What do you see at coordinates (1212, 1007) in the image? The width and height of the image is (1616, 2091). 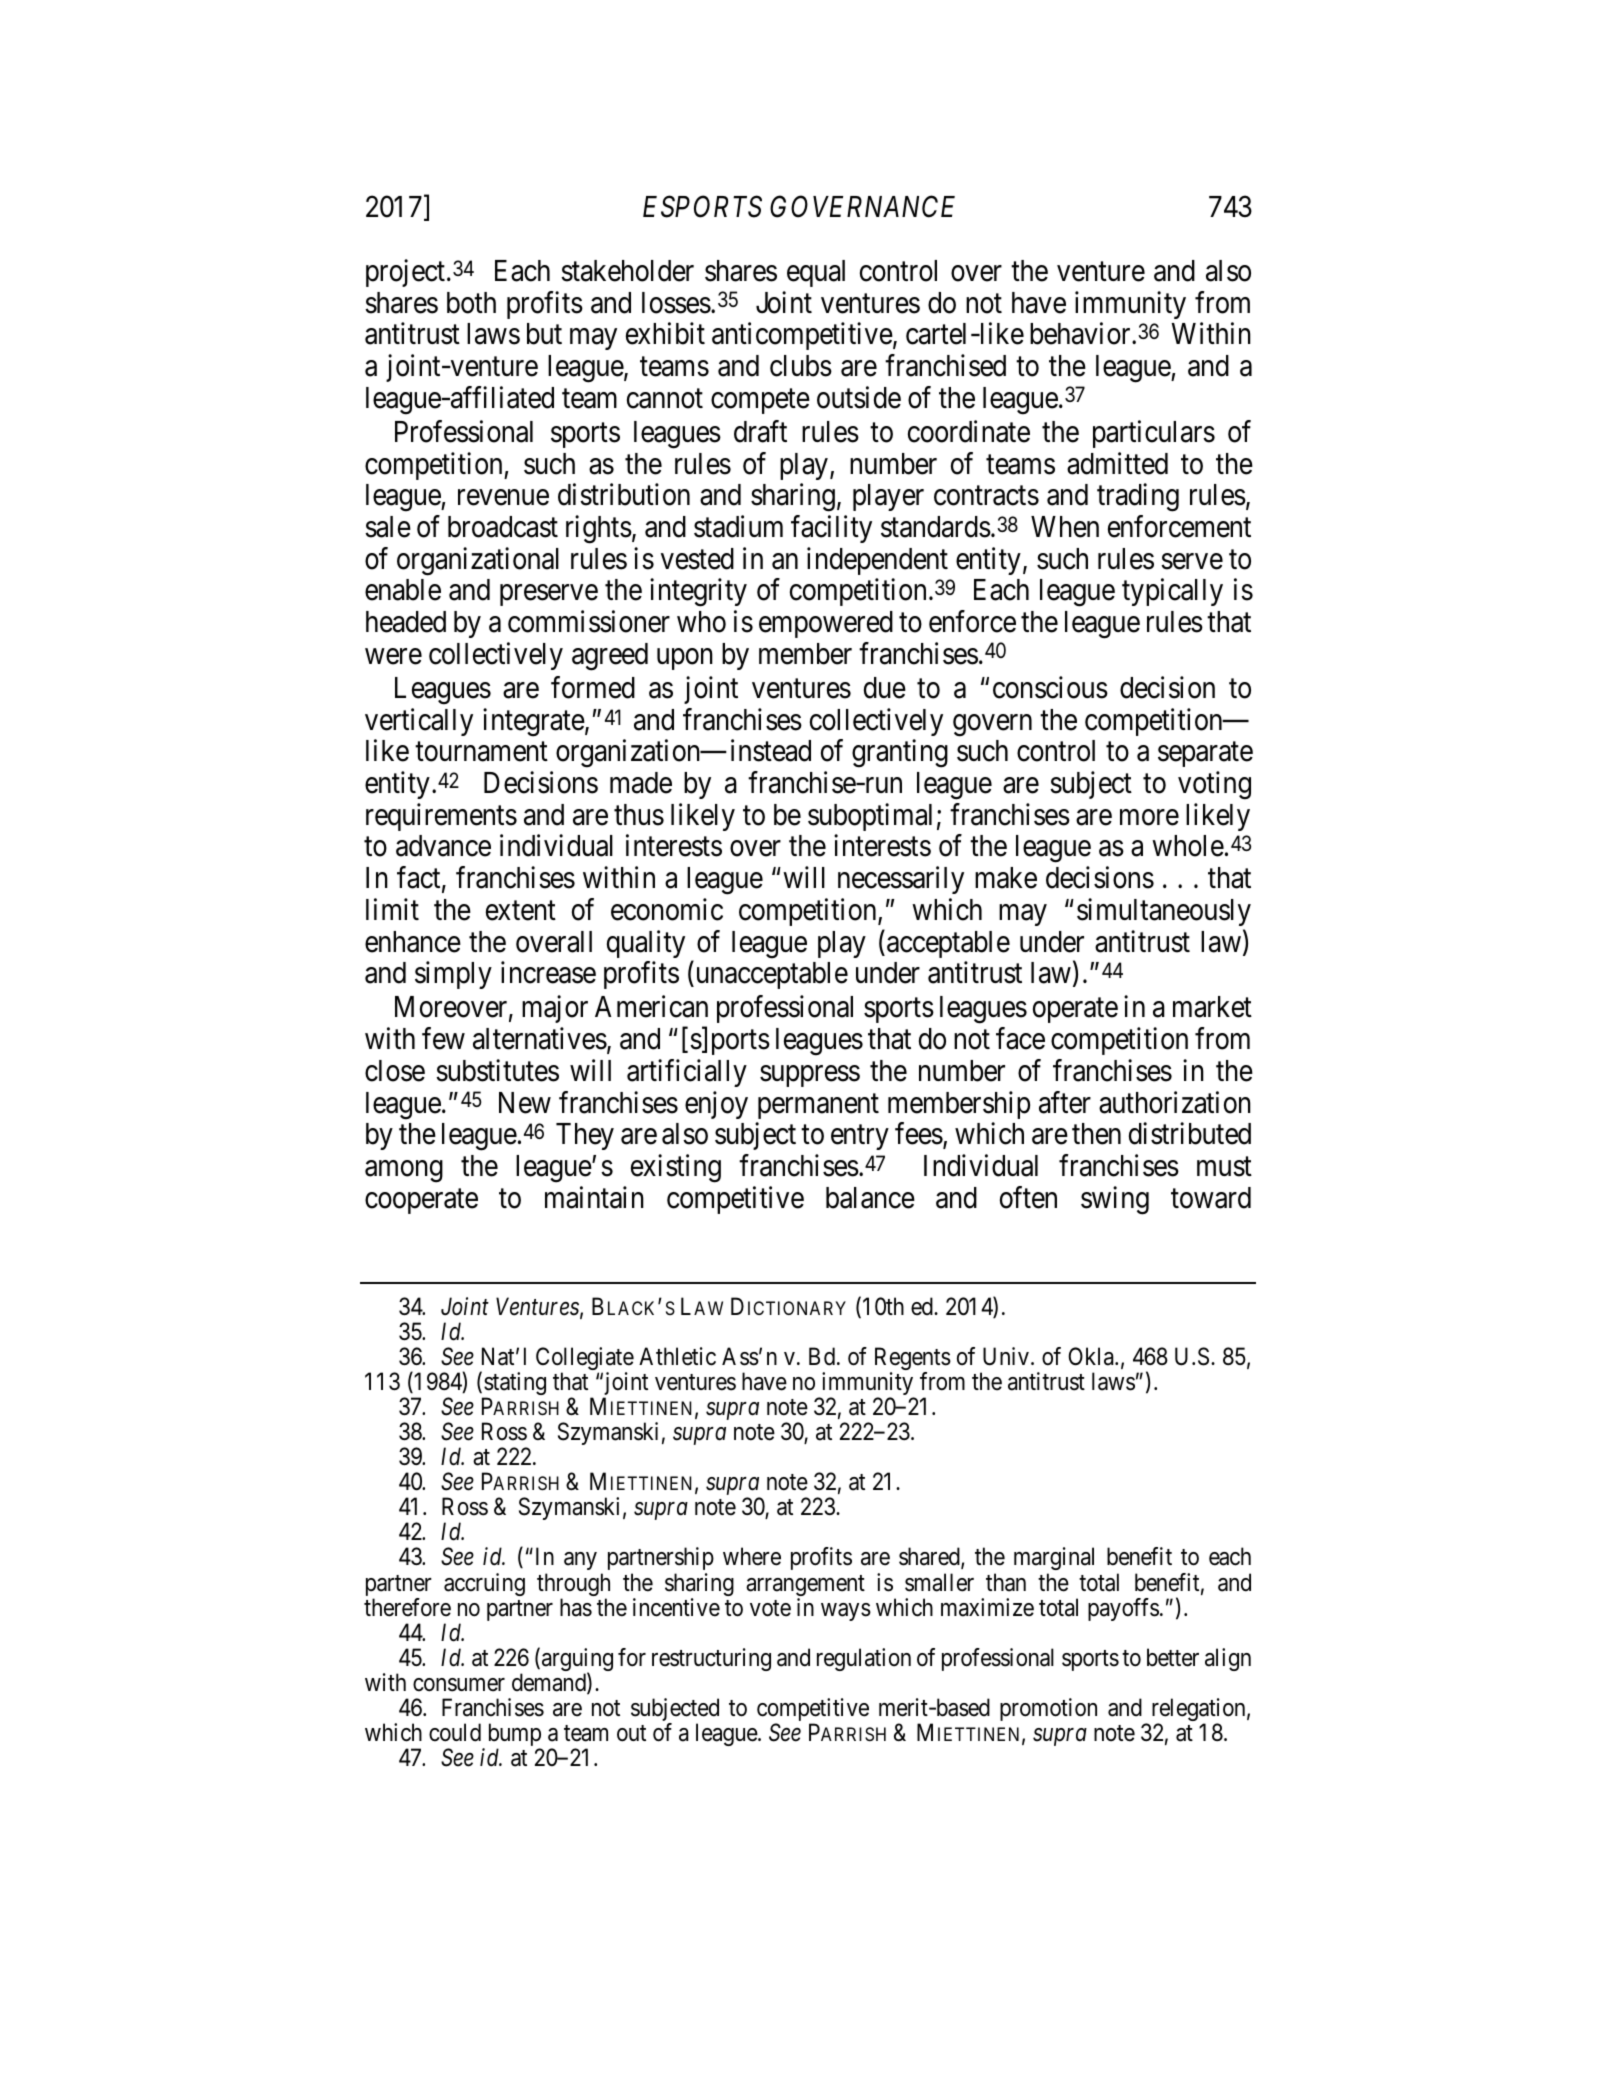 I see `market` at bounding box center [1212, 1007].
